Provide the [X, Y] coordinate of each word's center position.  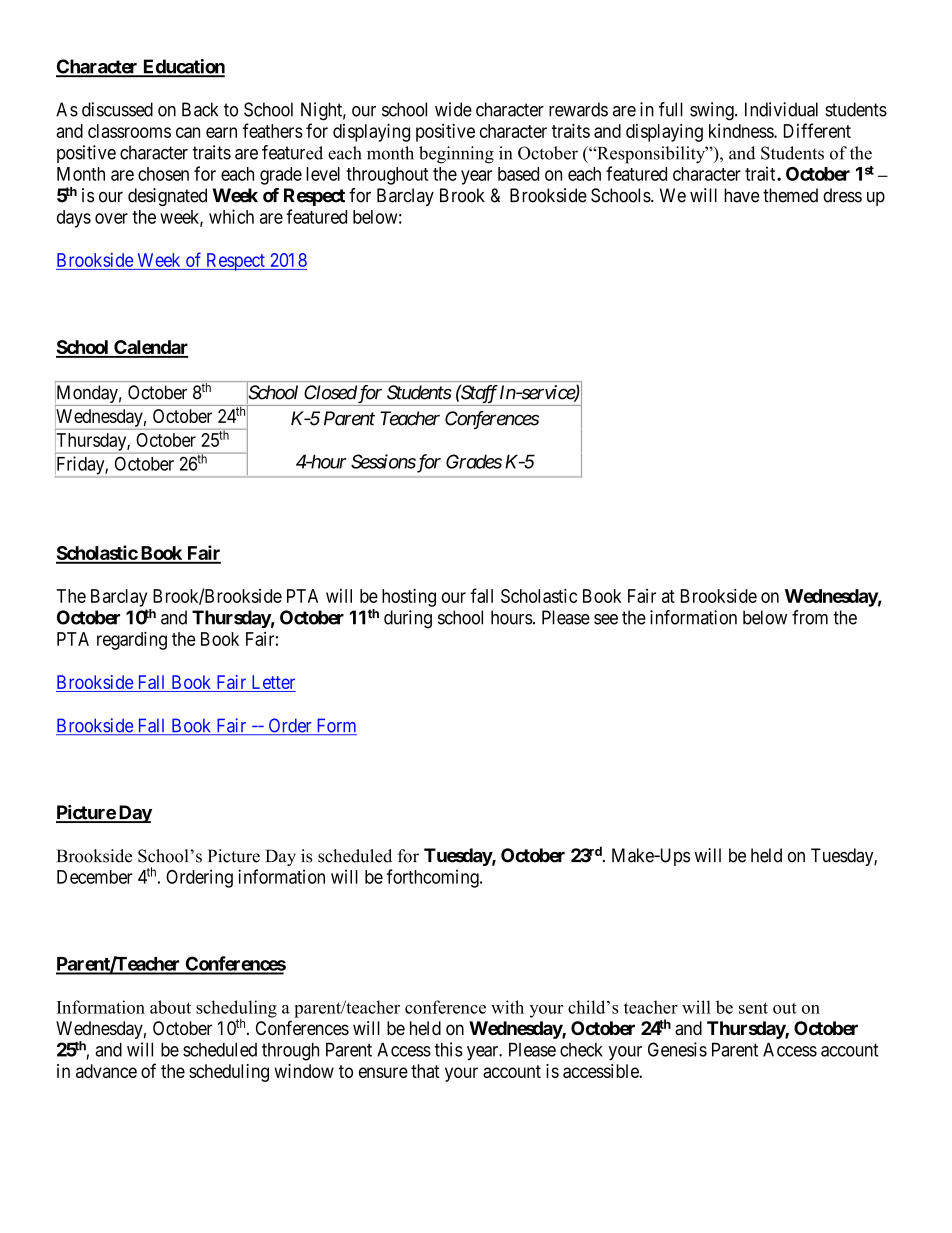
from [810, 617]
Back [200, 109]
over [111, 218]
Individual [781, 109]
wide [453, 109]
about [170, 1007]
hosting [409, 597]
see [606, 619]
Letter [272, 683]
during [408, 619]
